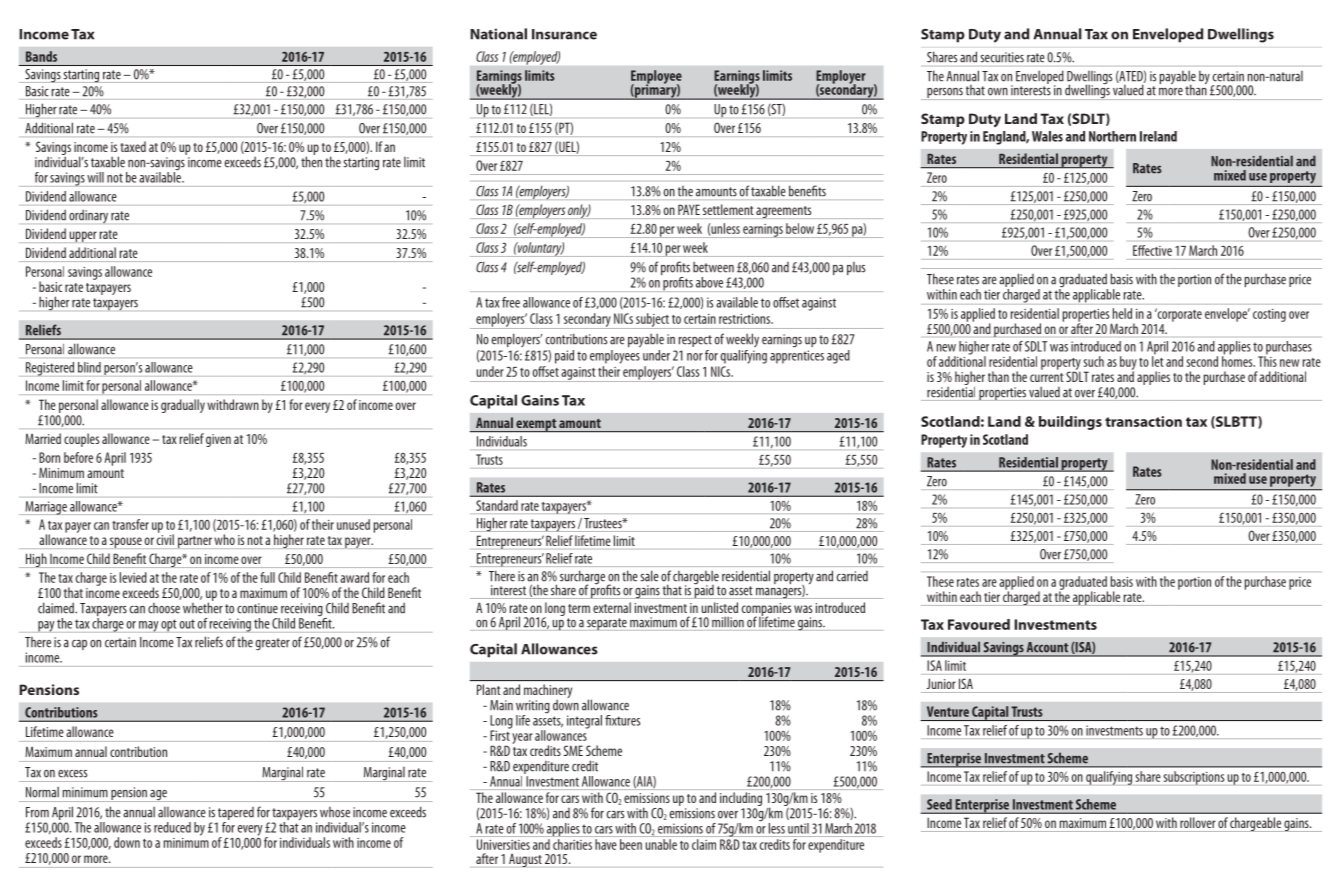 This screenshot has width=1341, height=896. Describe the element at coordinates (1122, 313) in the screenshot. I see `held` at that location.
